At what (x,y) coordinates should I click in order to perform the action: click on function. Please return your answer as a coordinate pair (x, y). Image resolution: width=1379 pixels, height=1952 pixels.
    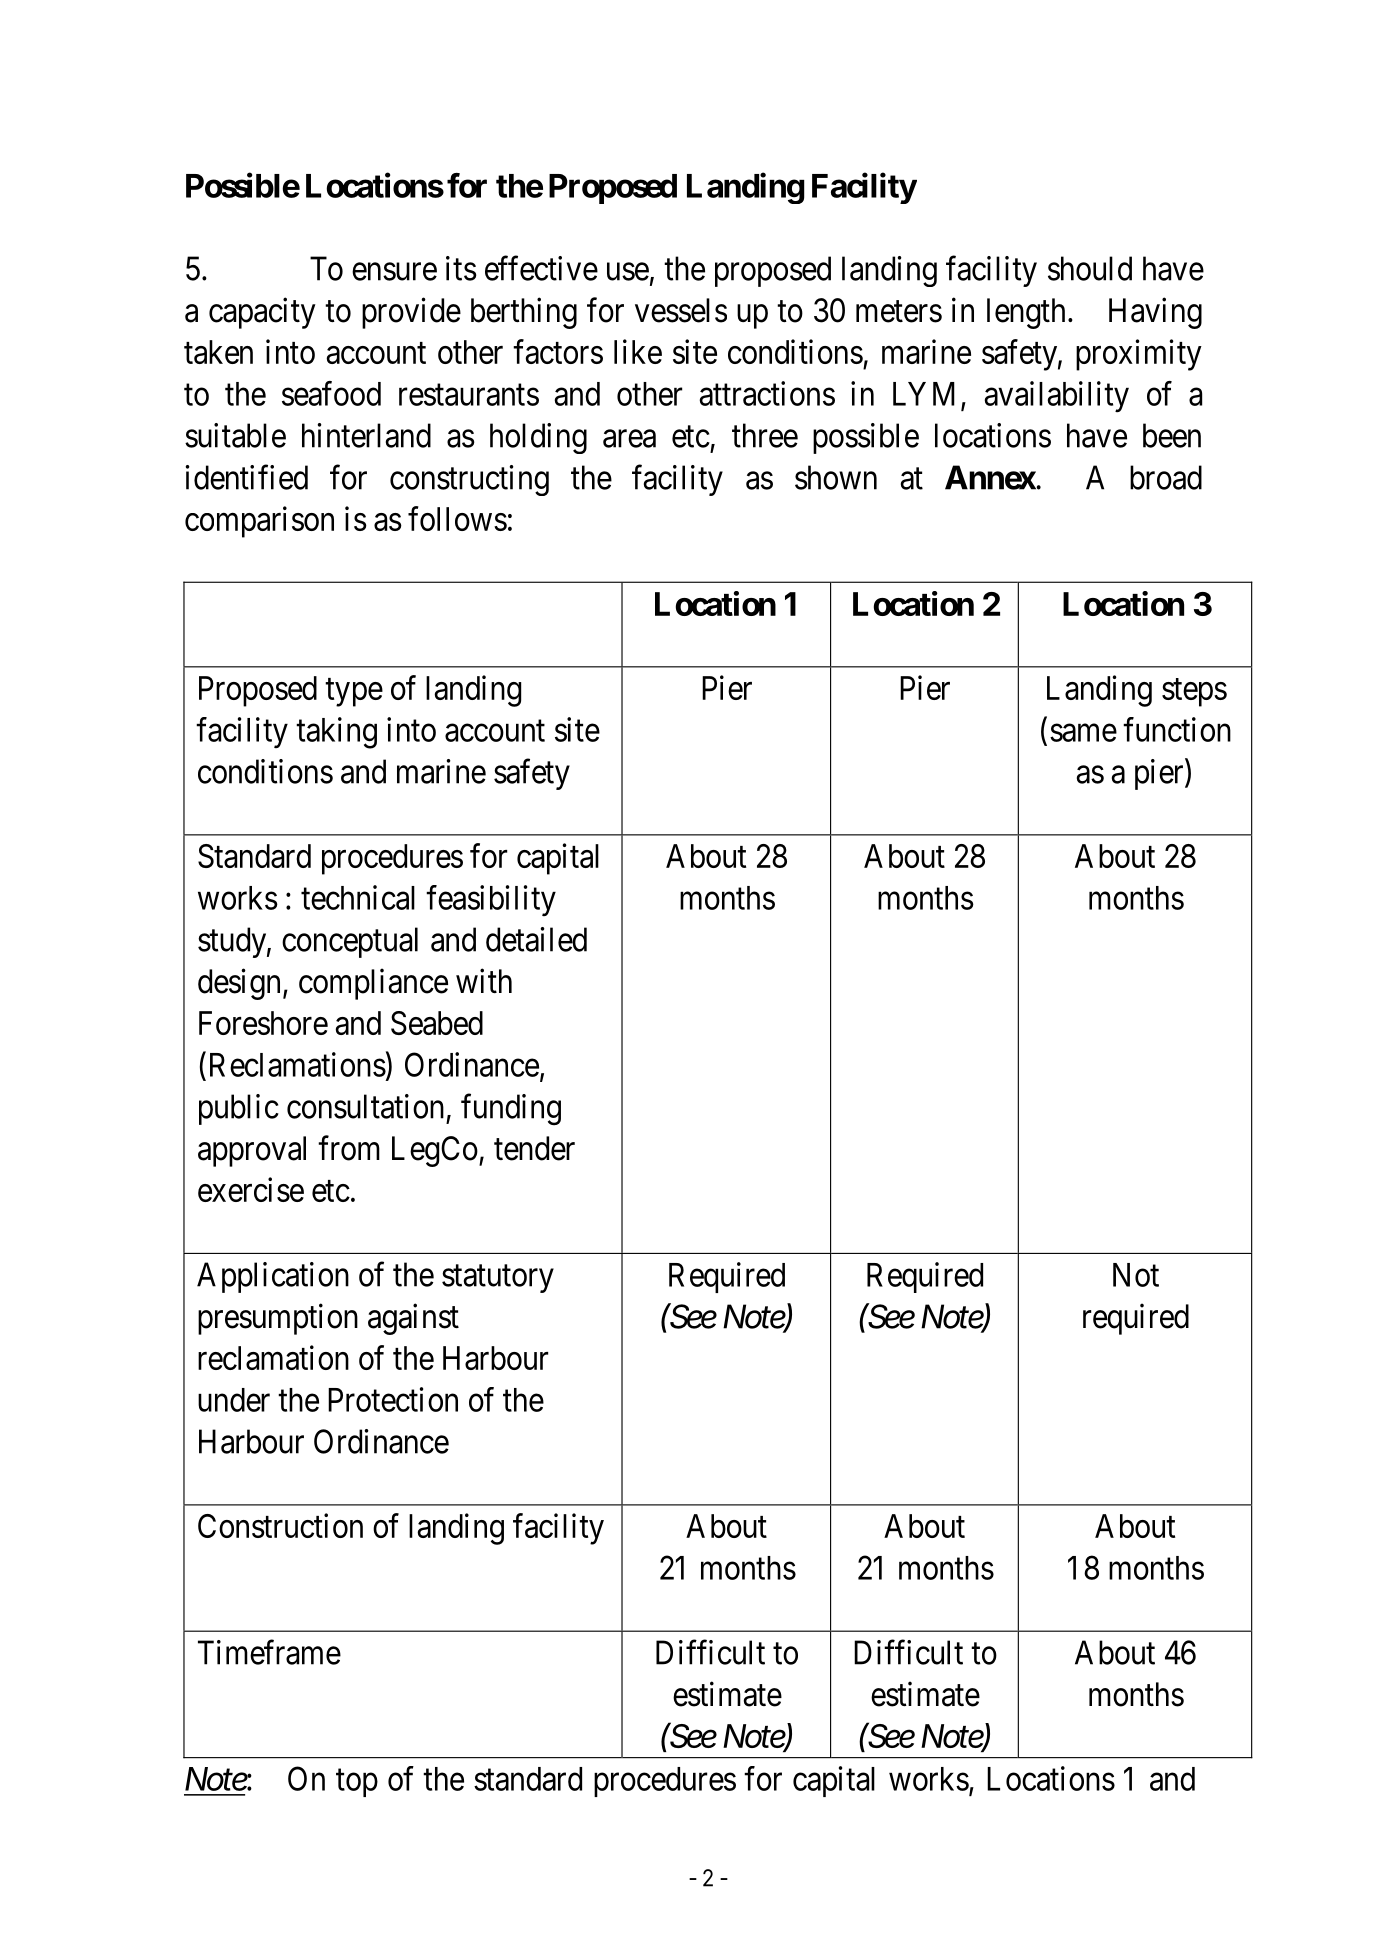
    Looking at the image, I should click on (1177, 729).
